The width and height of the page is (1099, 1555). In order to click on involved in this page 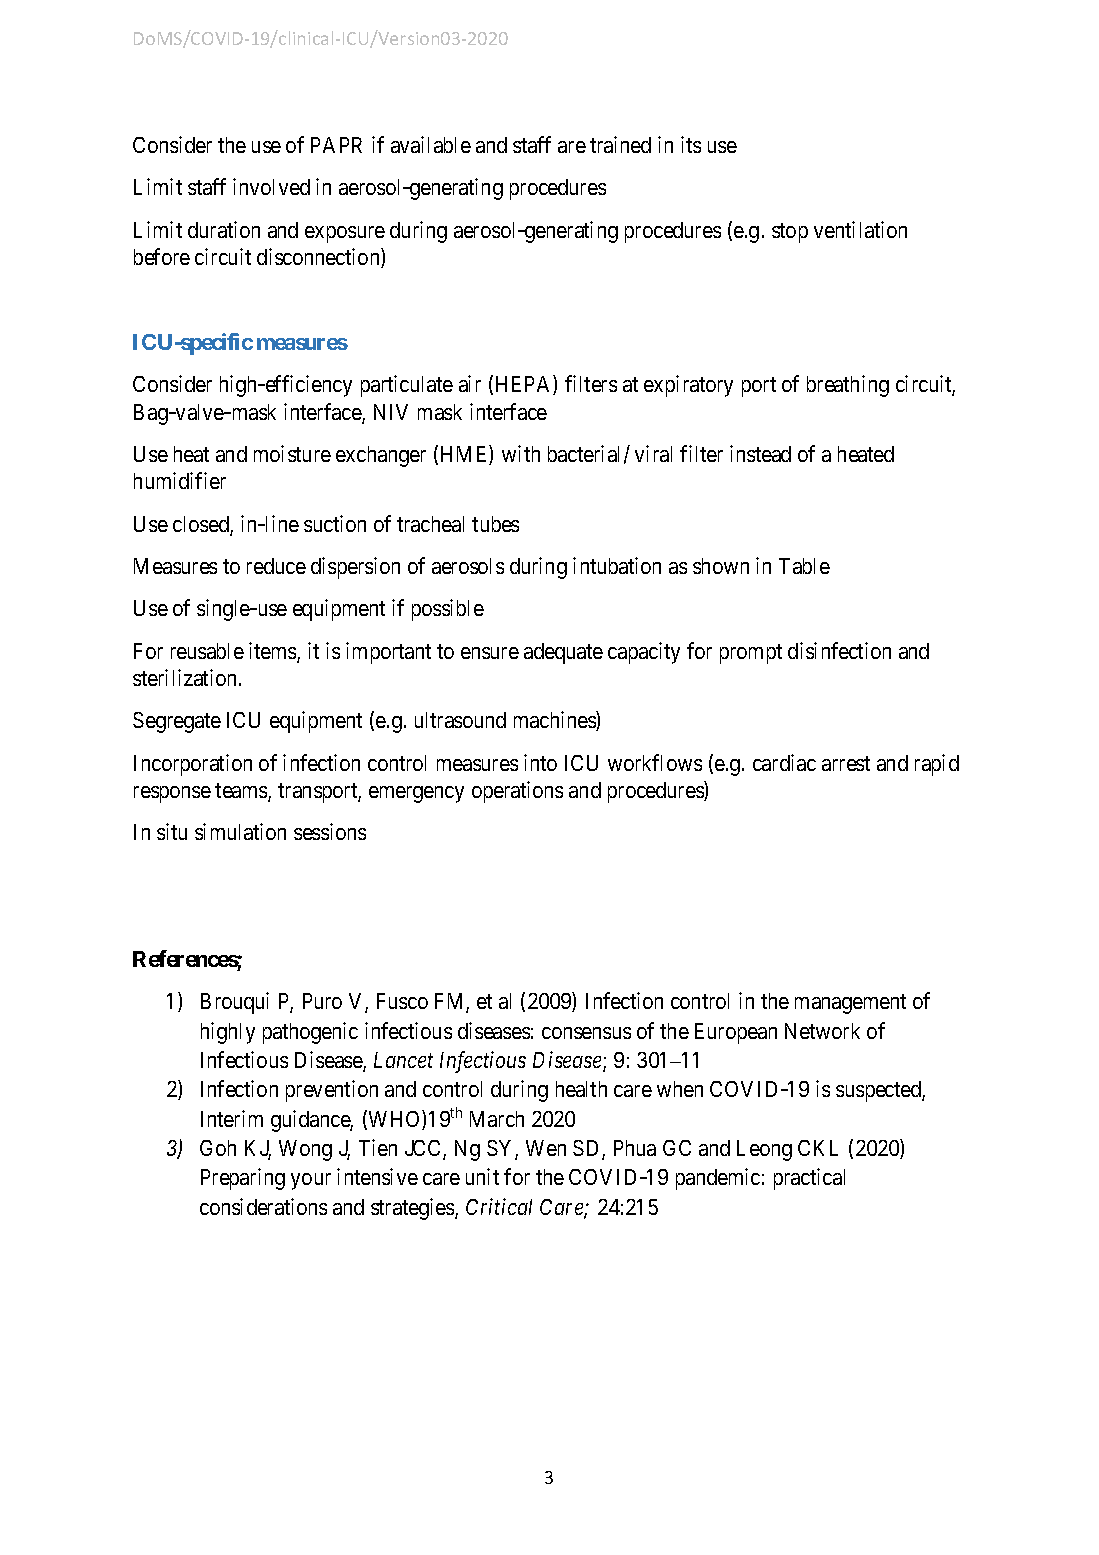, I will do `click(271, 186)`.
